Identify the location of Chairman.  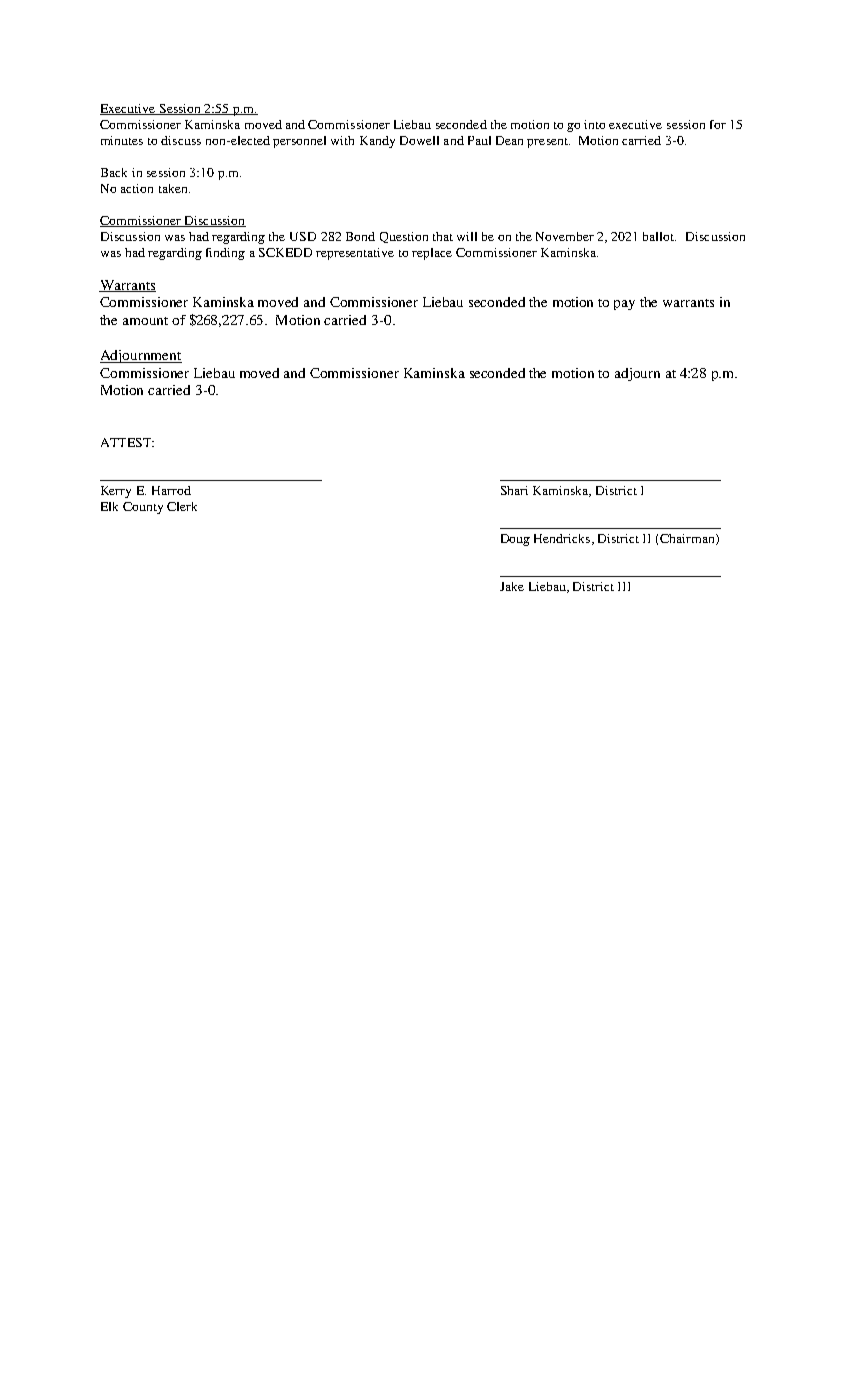
(688, 539).
